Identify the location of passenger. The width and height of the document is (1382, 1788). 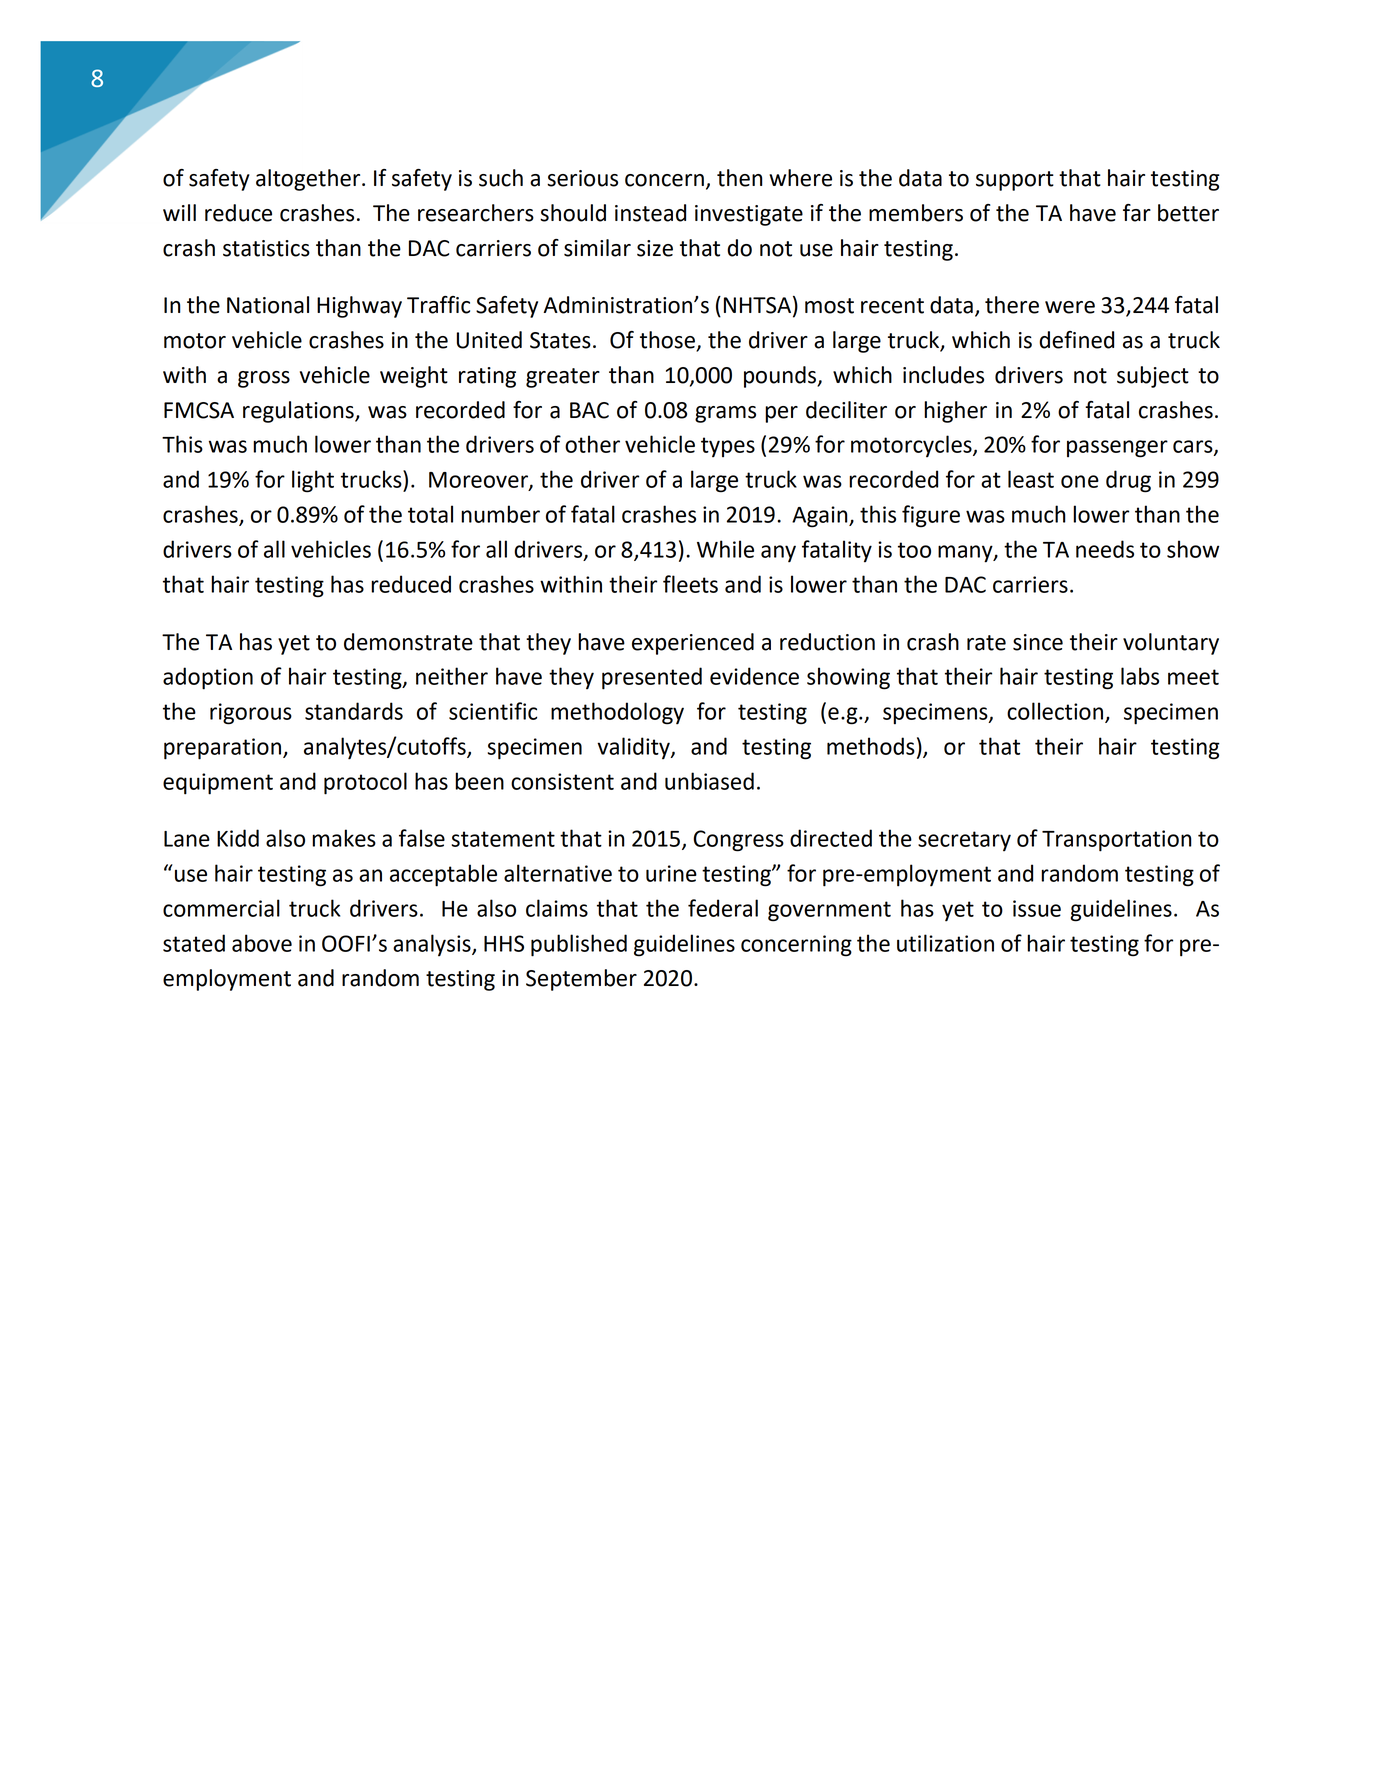
(1117, 449).
